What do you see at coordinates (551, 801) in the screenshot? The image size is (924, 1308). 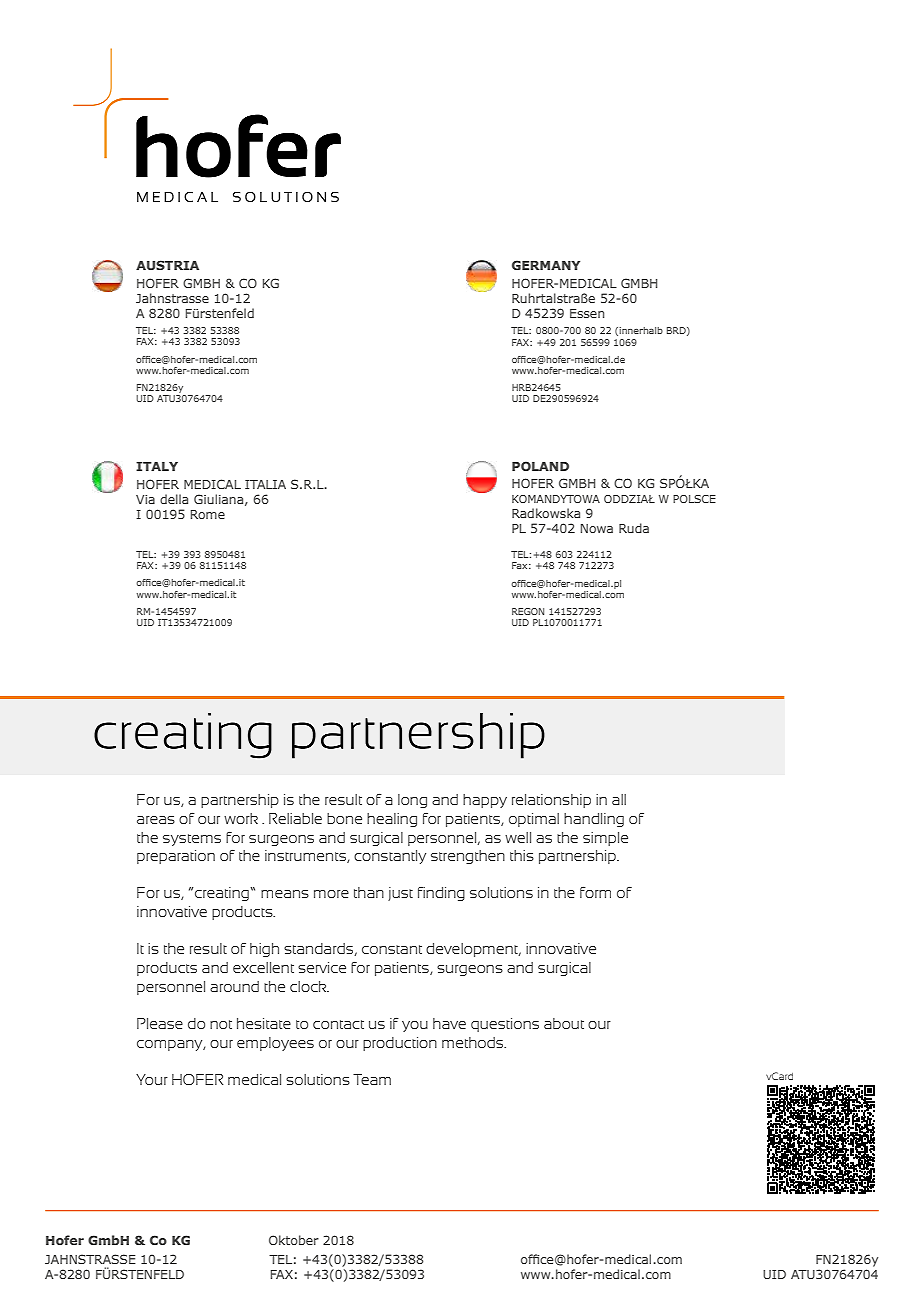 I see `relationship` at bounding box center [551, 801].
